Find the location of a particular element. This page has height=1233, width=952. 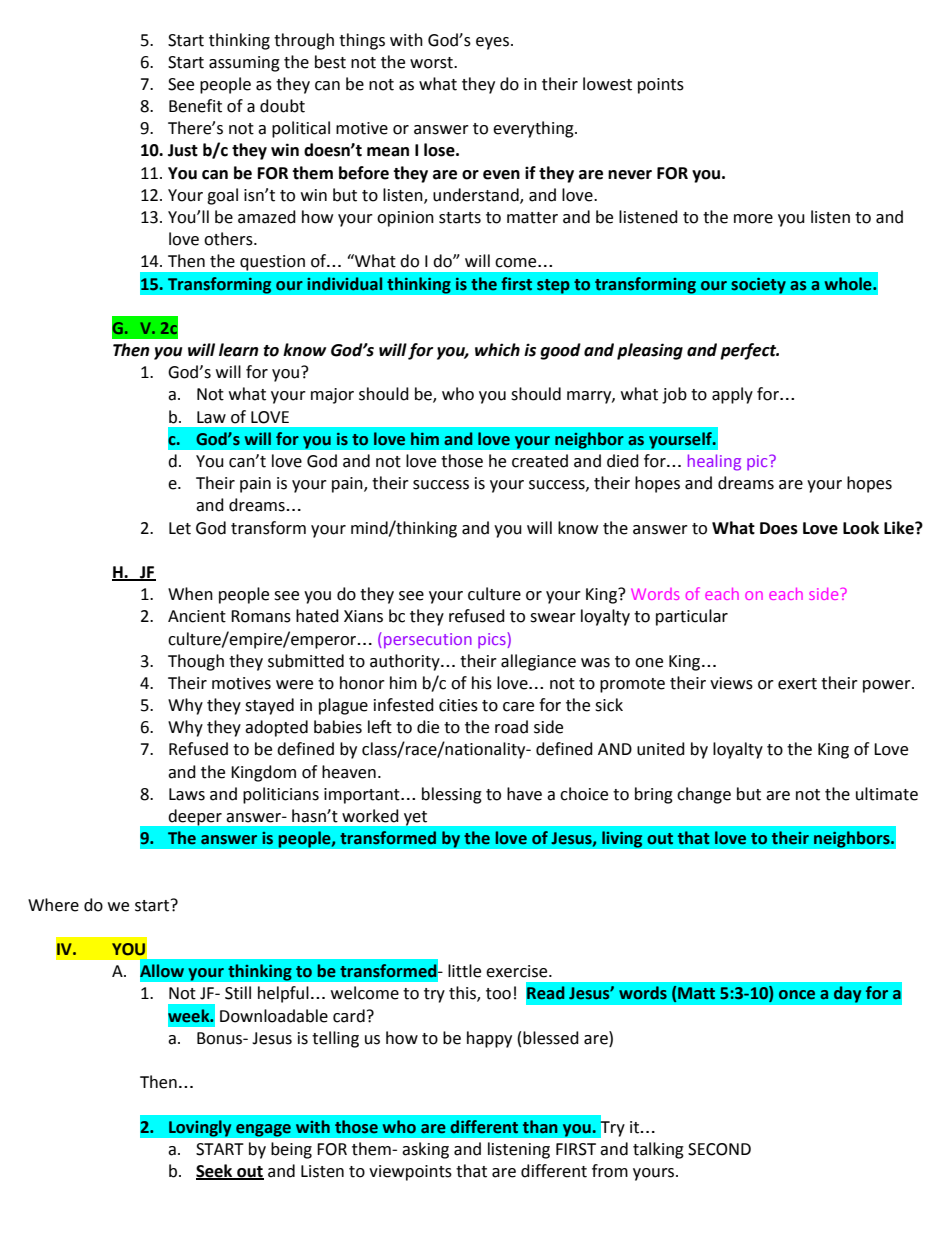

lowest is located at coordinates (607, 84).
